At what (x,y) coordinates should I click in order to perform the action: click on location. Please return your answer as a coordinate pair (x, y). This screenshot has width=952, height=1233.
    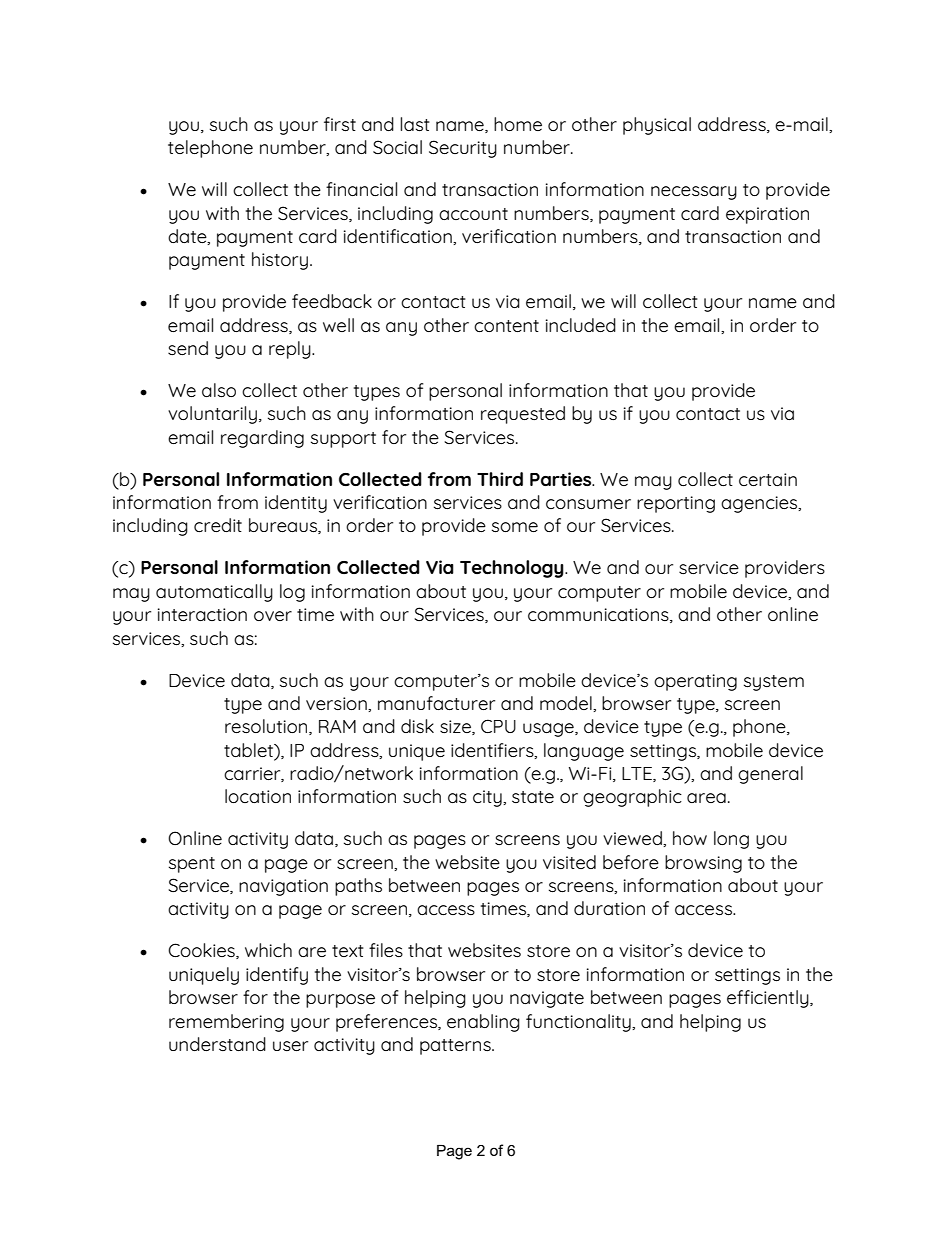
    Looking at the image, I should click on (258, 796).
